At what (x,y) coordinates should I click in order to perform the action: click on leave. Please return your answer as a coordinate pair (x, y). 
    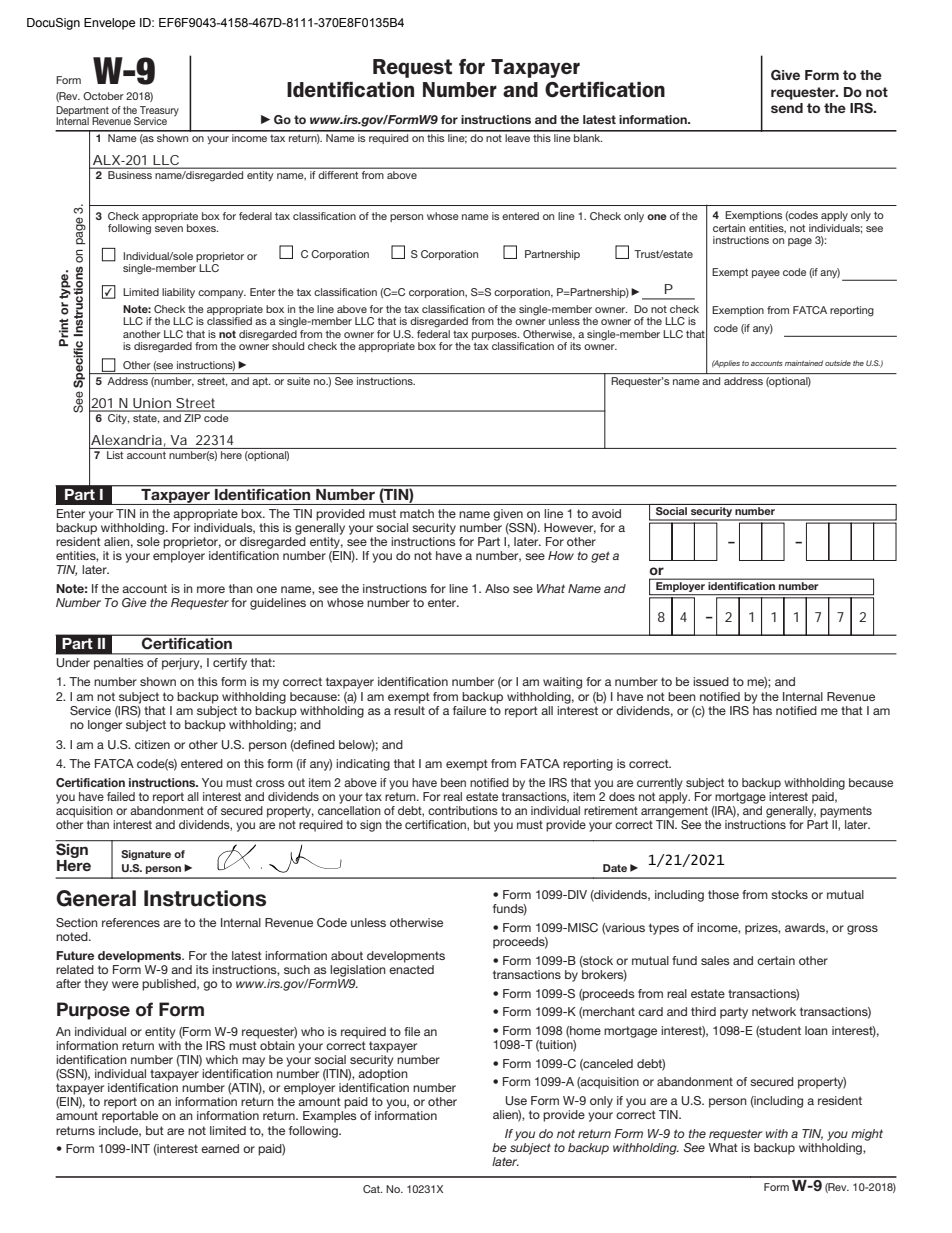
    Looking at the image, I should click on (517, 136).
